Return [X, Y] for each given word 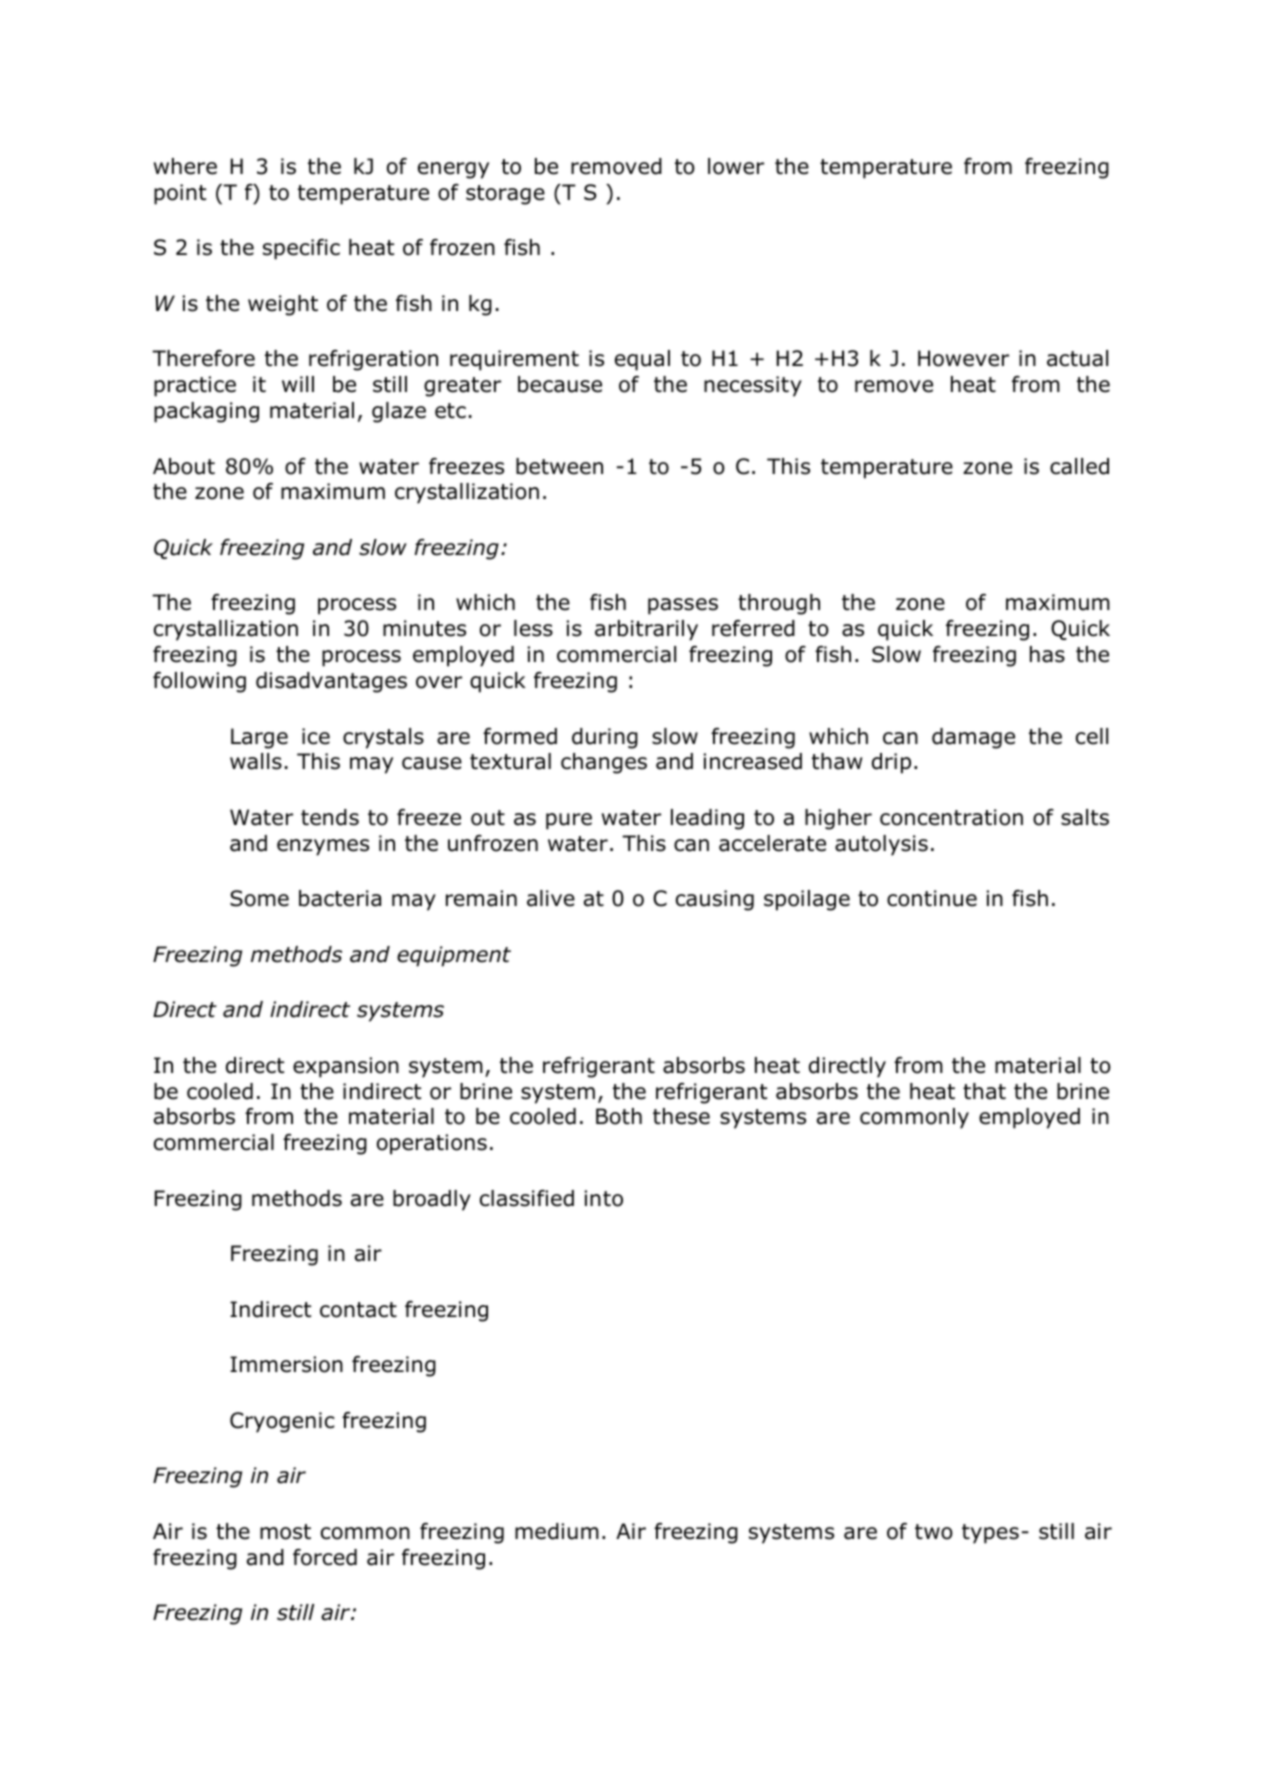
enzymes [323, 847]
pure [569, 821]
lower [736, 166]
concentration [951, 817]
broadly [432, 1200]
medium [557, 1531]
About [184, 466]
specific [301, 249]
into [604, 1198]
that [984, 1091]
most [285, 1532]
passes [683, 606]
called [1079, 466]
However [963, 358]
